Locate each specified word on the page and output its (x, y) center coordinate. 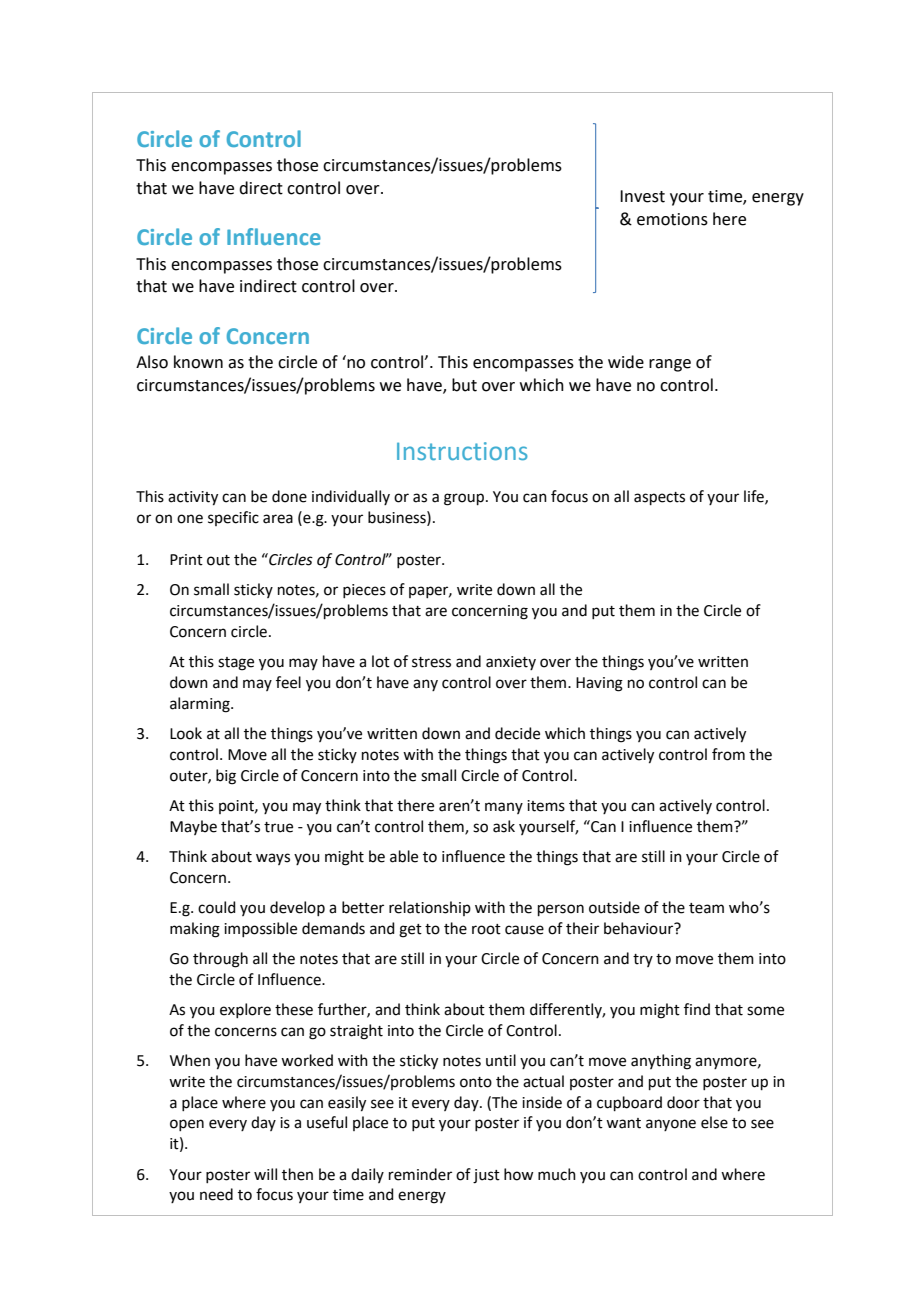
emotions (672, 219)
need (216, 1194)
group (464, 499)
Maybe (193, 827)
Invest (642, 196)
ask (504, 826)
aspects (659, 498)
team (706, 908)
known (198, 362)
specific (233, 518)
